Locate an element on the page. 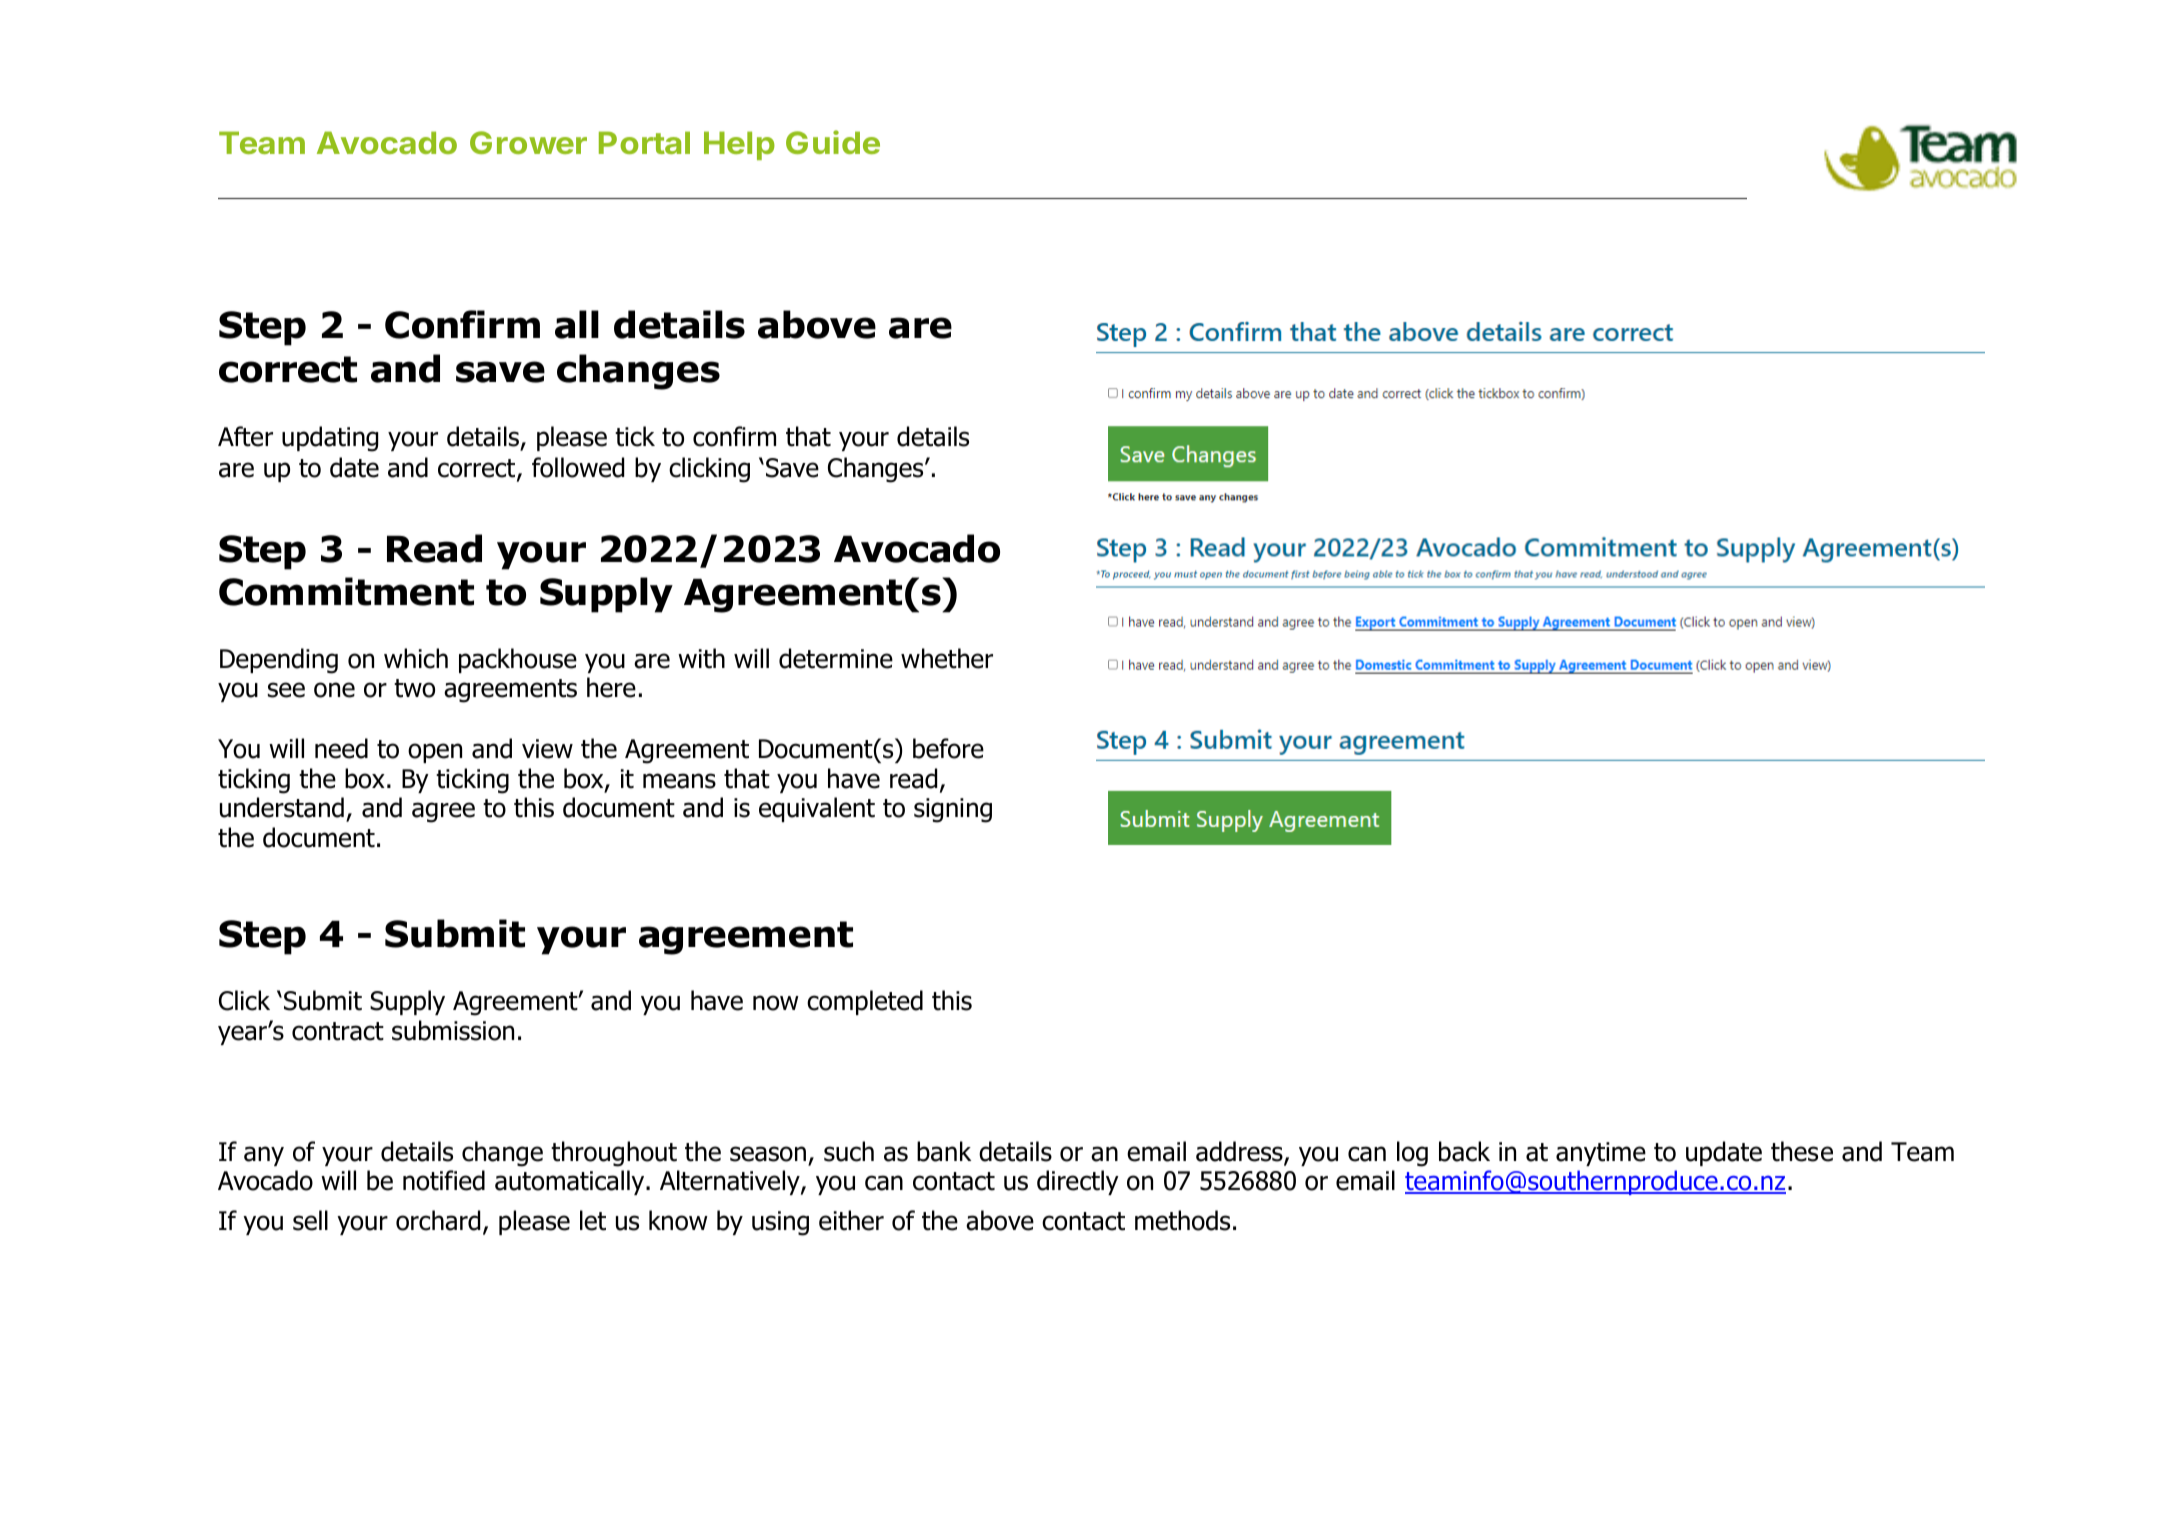  notified is located at coordinates (444, 1180).
